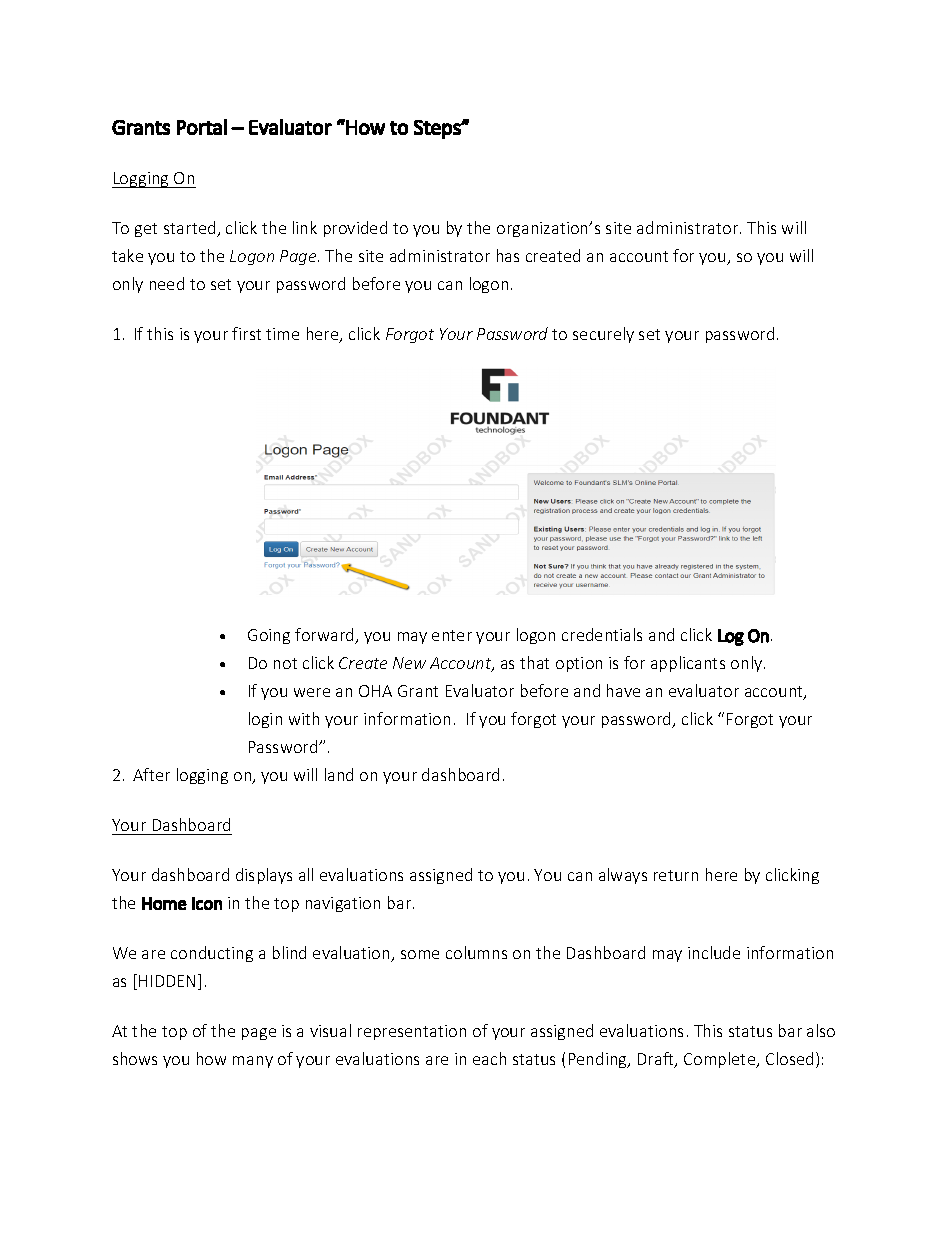  I want to click on many, so click(253, 1062).
